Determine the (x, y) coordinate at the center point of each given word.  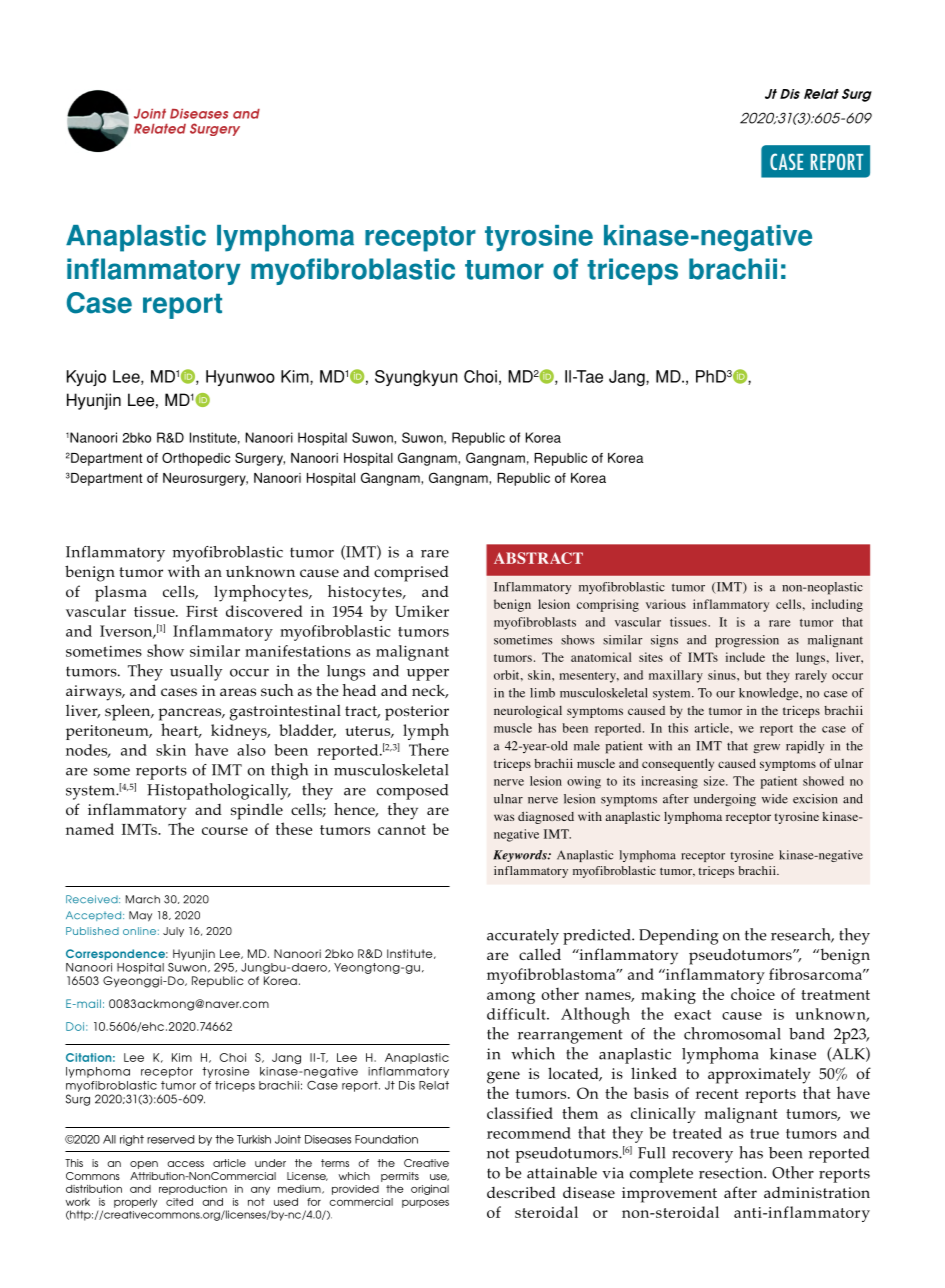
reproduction (193, 1190)
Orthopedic (196, 459)
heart (181, 730)
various (666, 604)
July (173, 932)
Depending (679, 937)
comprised (411, 574)
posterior (417, 713)
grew (766, 748)
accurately (523, 937)
